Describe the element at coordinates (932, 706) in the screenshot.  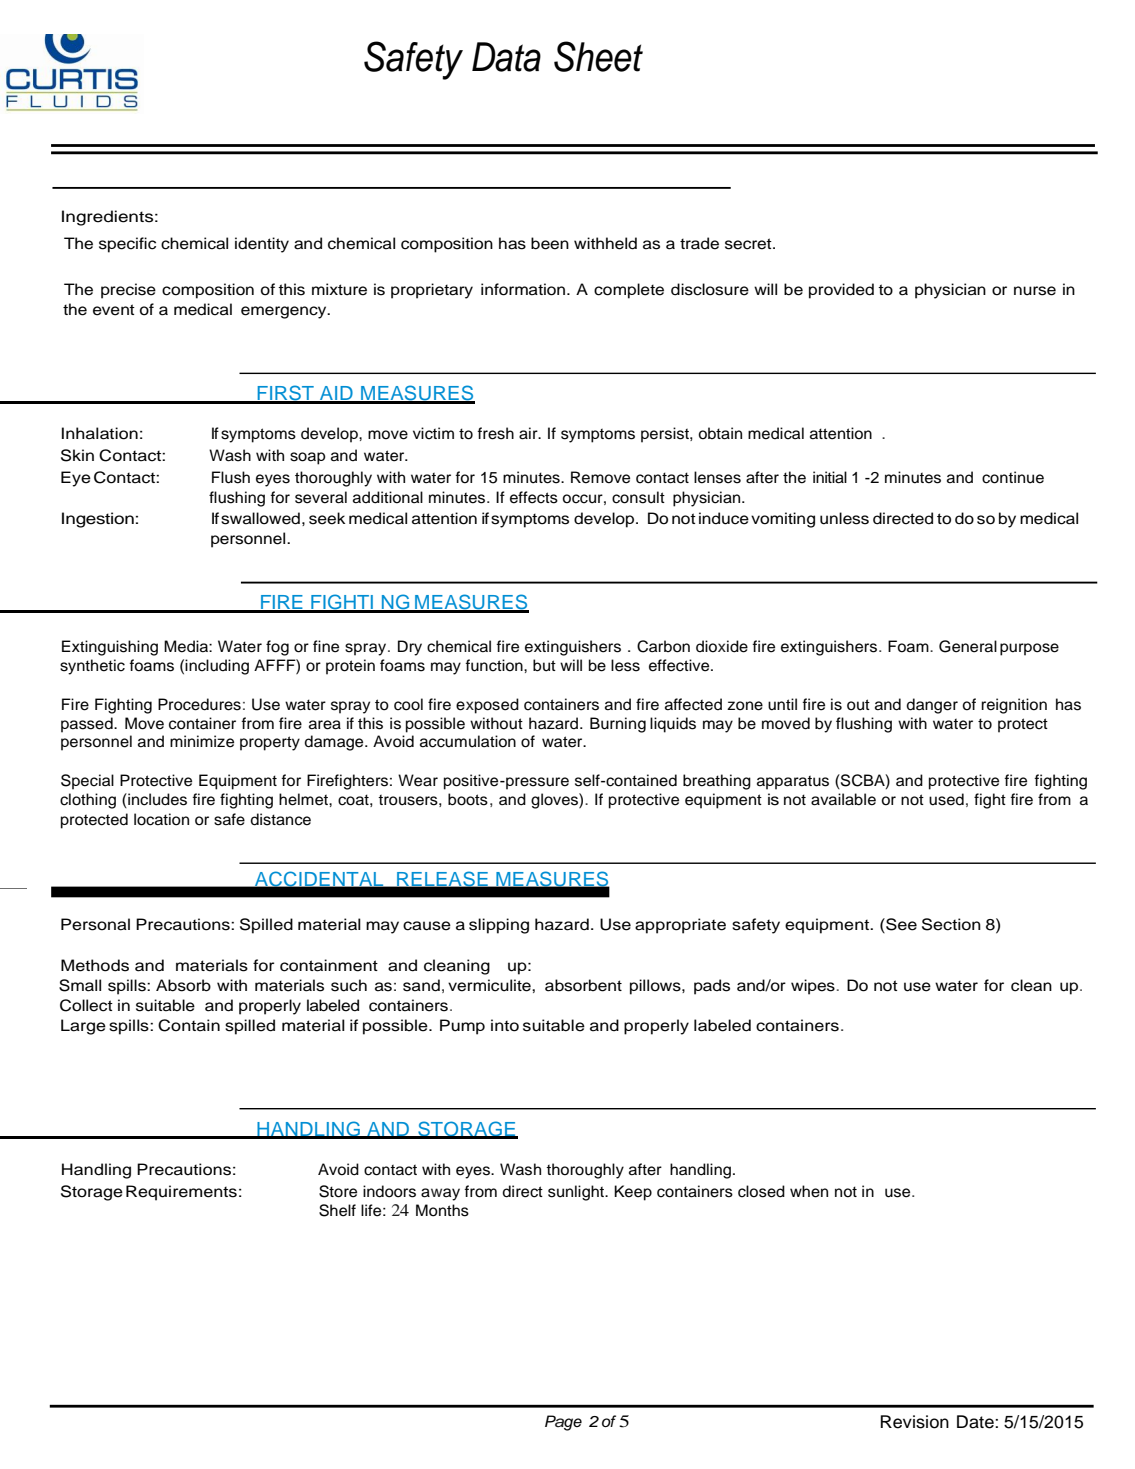
I see `danger` at that location.
